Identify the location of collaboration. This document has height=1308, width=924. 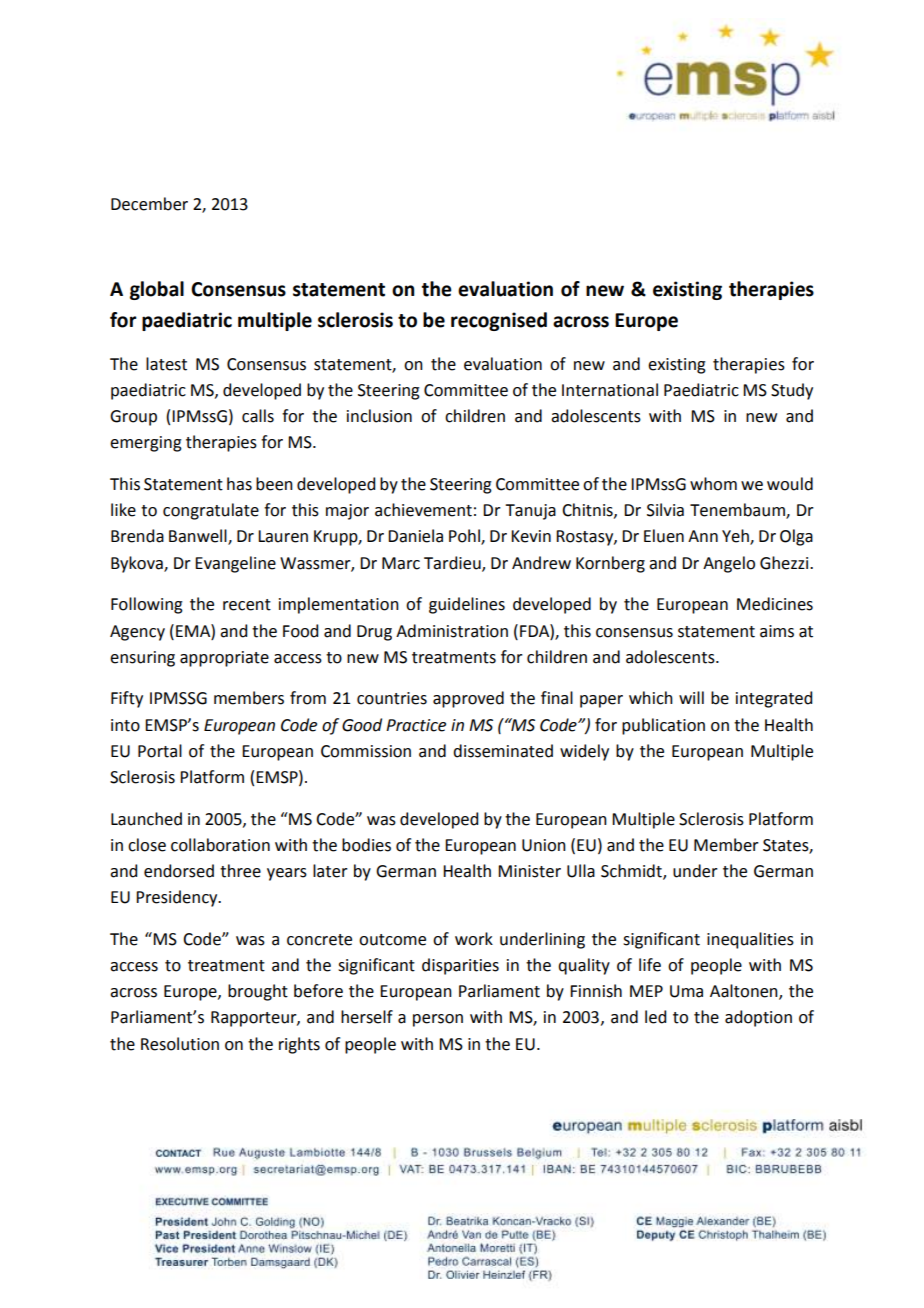
(220, 845).
